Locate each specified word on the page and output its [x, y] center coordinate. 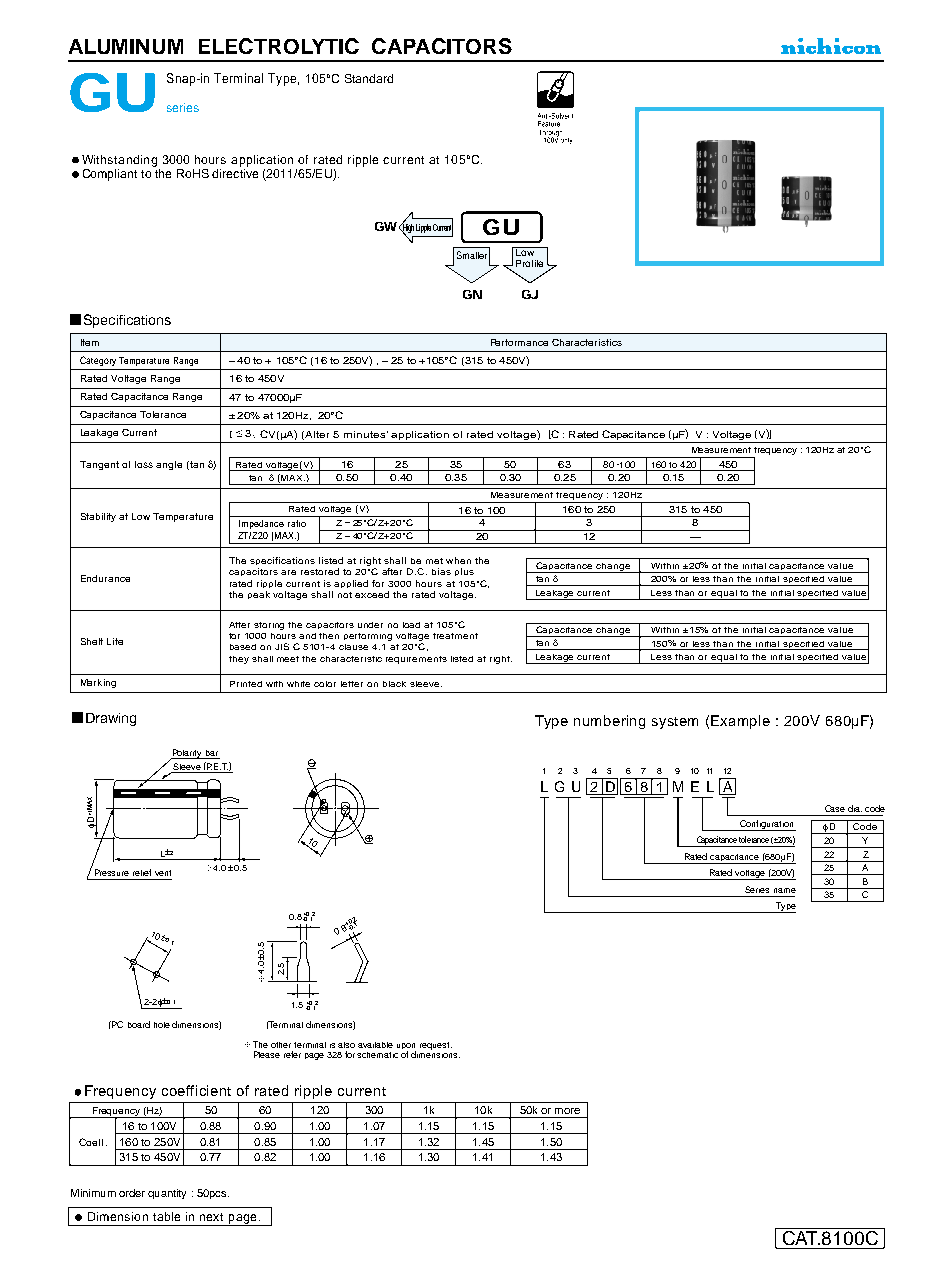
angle [169, 465]
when [458, 560]
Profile [529, 263]
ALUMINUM [126, 46]
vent [163, 873]
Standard [369, 78]
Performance [519, 342]
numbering [609, 722]
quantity [167, 1194]
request [436, 1046]
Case [835, 808]
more [567, 1111]
